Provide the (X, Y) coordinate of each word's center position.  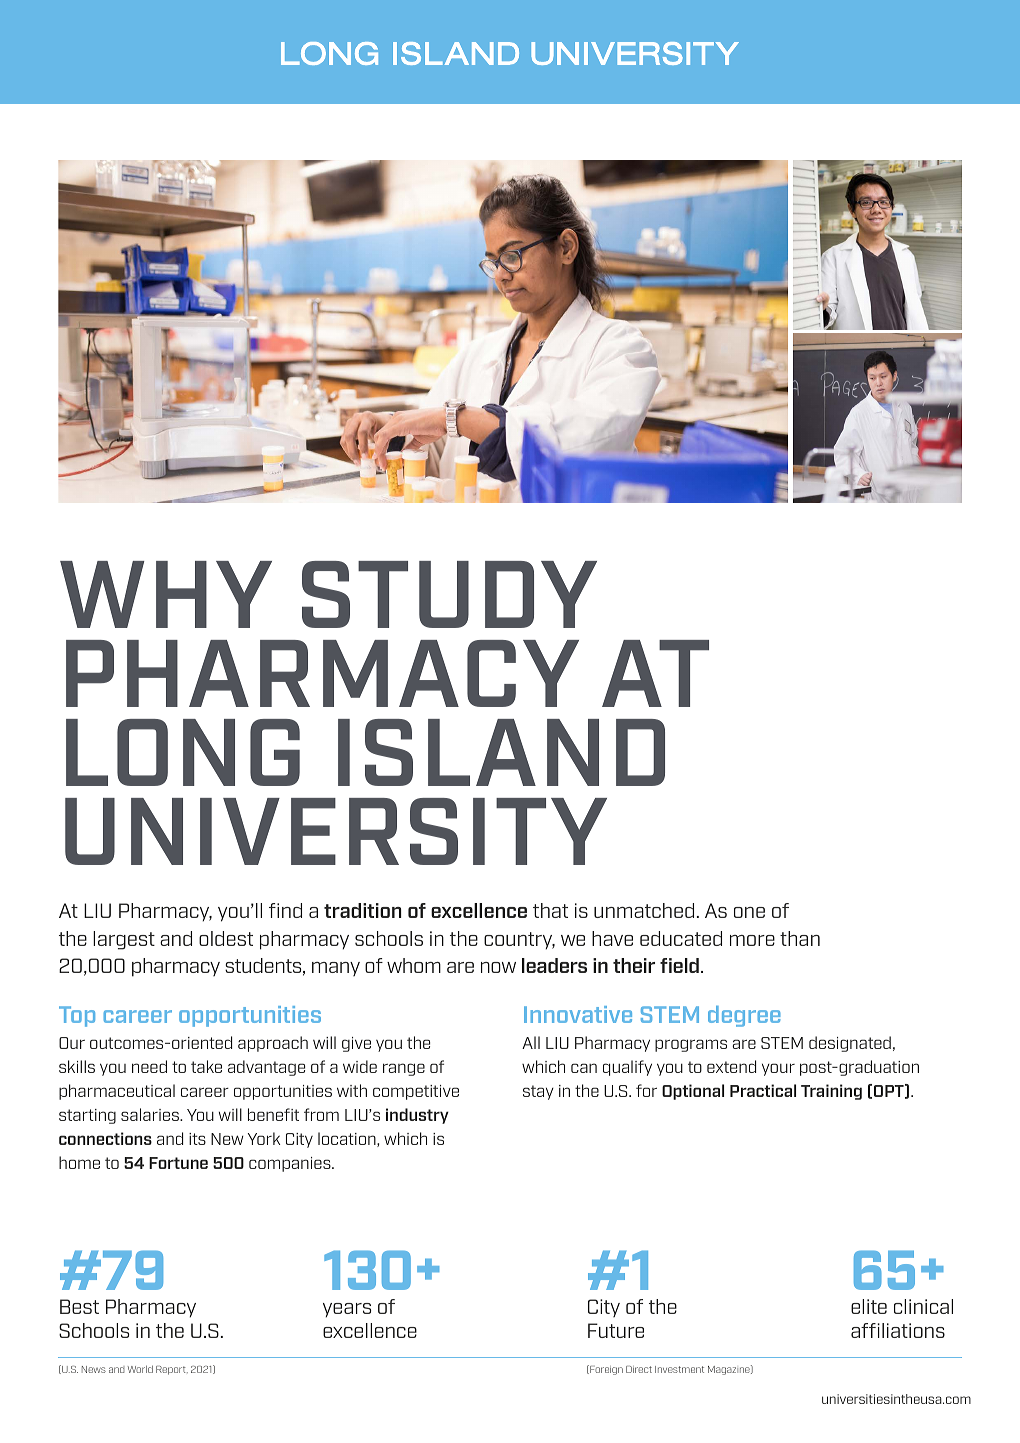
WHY (166, 594)
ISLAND (501, 752)
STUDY (449, 594)
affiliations (898, 1330)
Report (172, 1370)
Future (616, 1330)
